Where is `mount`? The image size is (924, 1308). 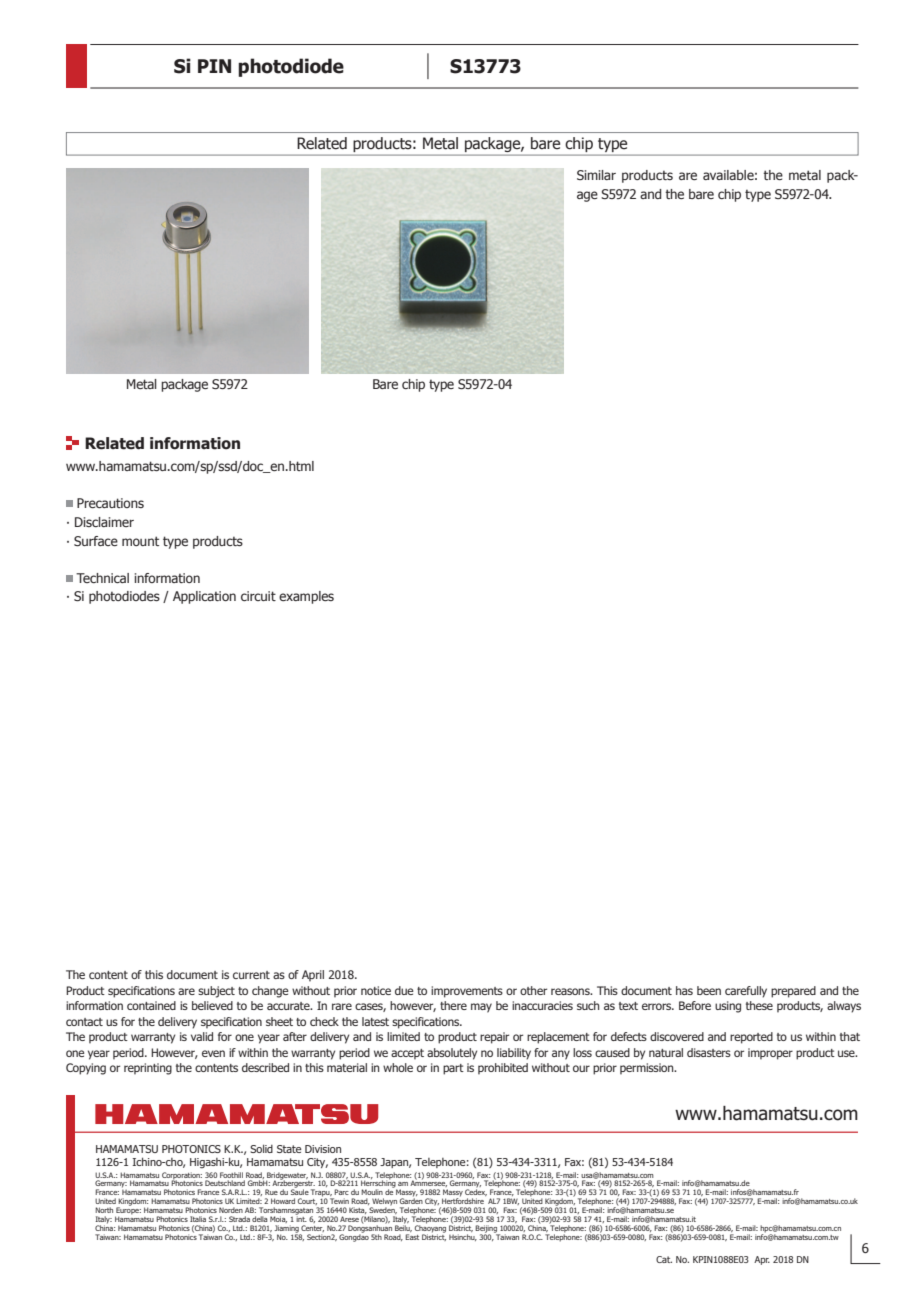 mount is located at coordinates (140, 541).
